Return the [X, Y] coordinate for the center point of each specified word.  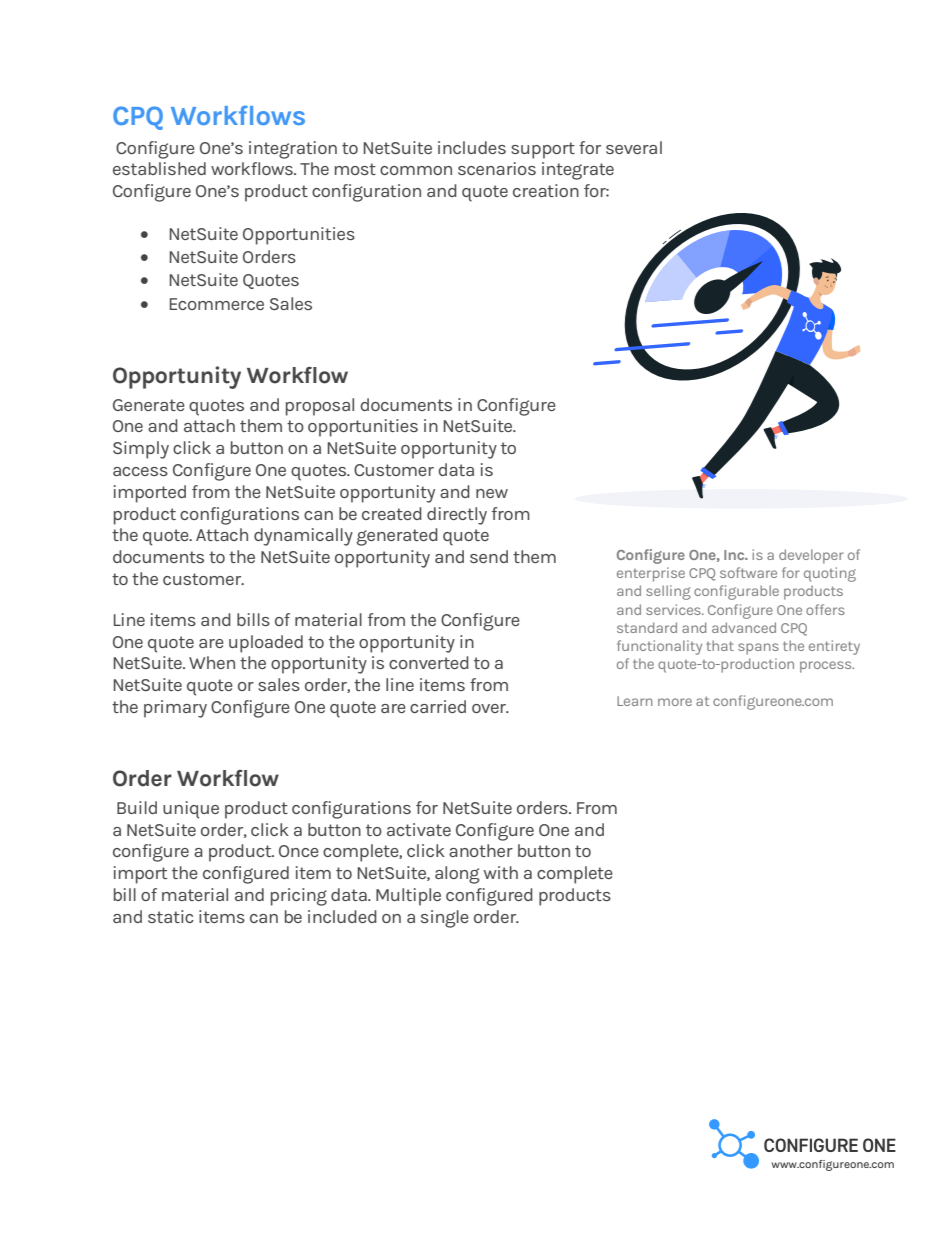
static [171, 916]
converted [429, 662]
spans [758, 649]
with [501, 872]
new [492, 493]
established [159, 168]
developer [811, 556]
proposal [320, 407]
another [481, 850]
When [212, 662]
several [634, 147]
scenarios [497, 168]
